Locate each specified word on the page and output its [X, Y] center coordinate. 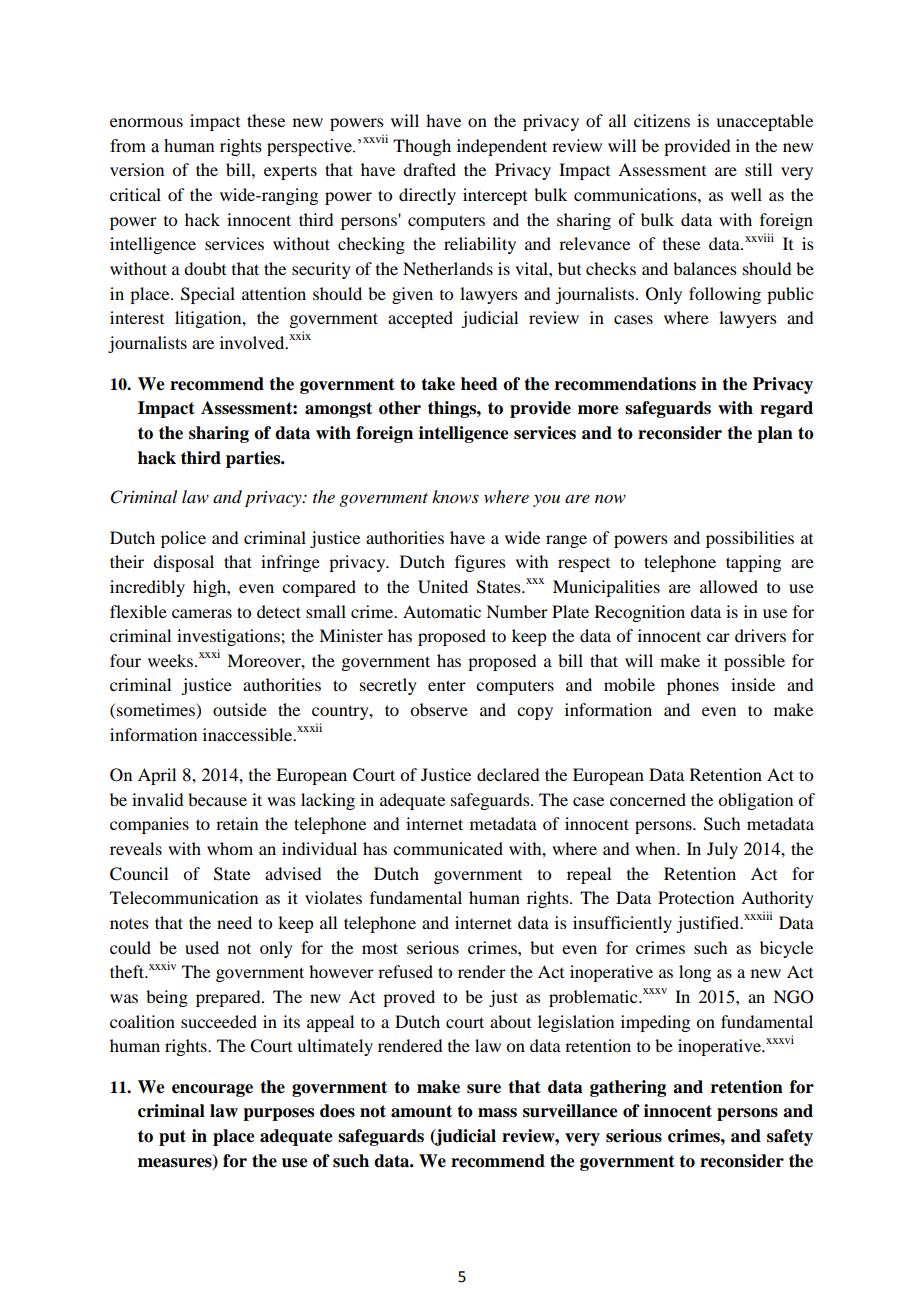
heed [479, 384]
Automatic [442, 611]
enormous [146, 122]
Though [422, 147]
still [758, 169]
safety [790, 1137]
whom [230, 848]
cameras [202, 613]
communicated [448, 848]
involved [253, 342]
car [718, 637]
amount [421, 1111]
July [722, 850]
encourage [212, 1090]
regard [786, 409]
